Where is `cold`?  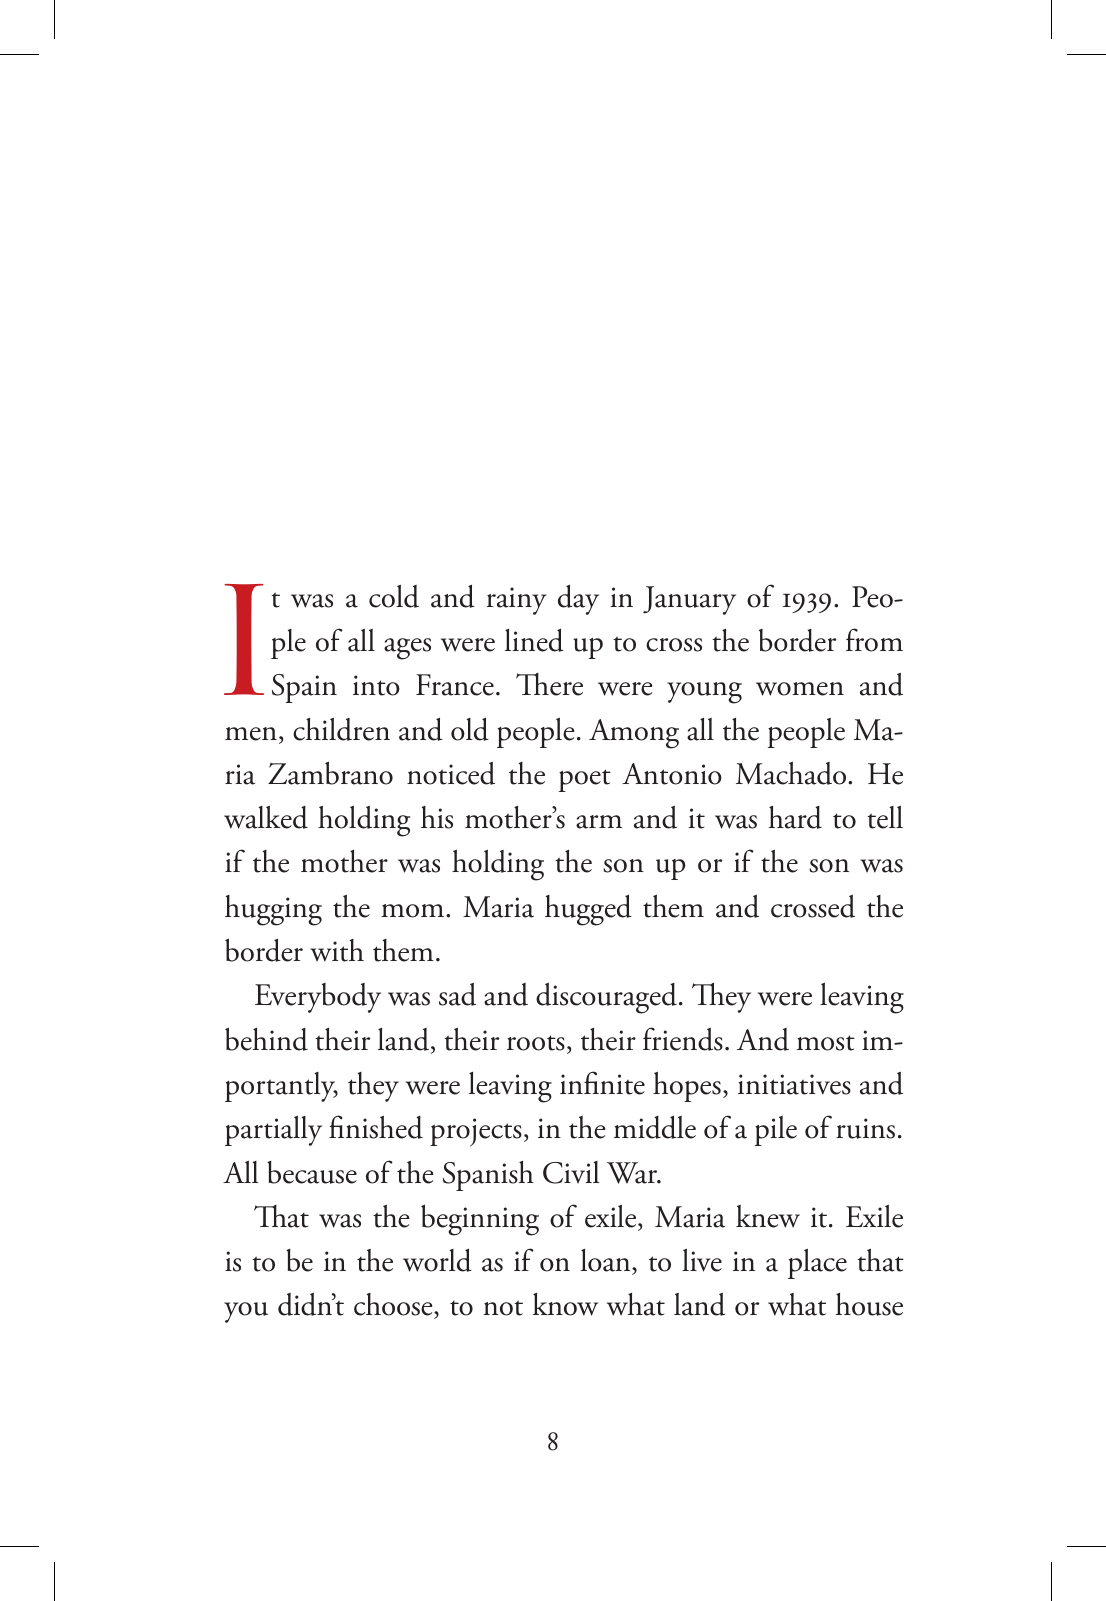 cold is located at coordinates (394, 596).
